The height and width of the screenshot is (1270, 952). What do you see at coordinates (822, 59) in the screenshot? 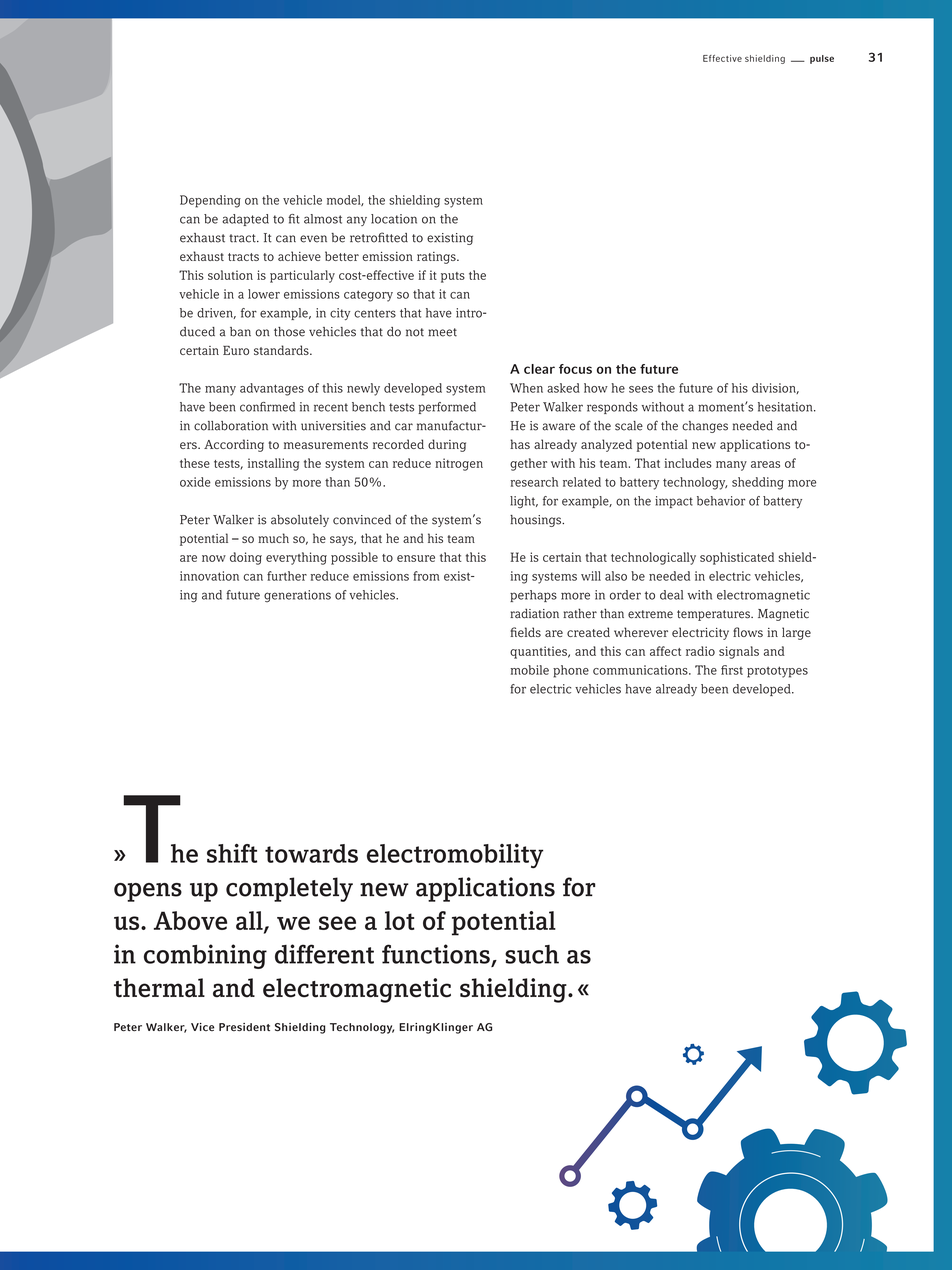
I see `pulse` at bounding box center [822, 59].
